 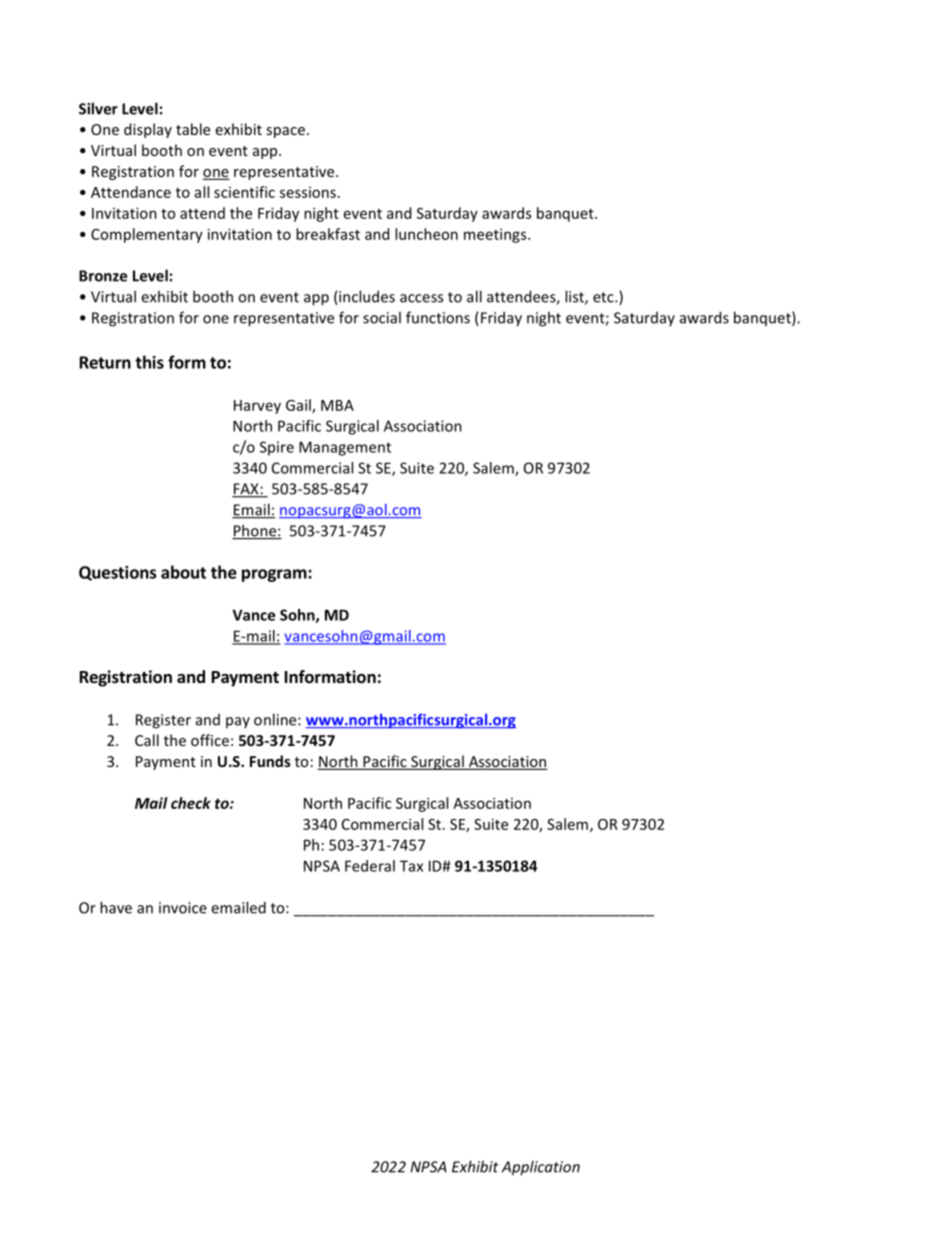 I want to click on meetings, so click(x=496, y=235).
